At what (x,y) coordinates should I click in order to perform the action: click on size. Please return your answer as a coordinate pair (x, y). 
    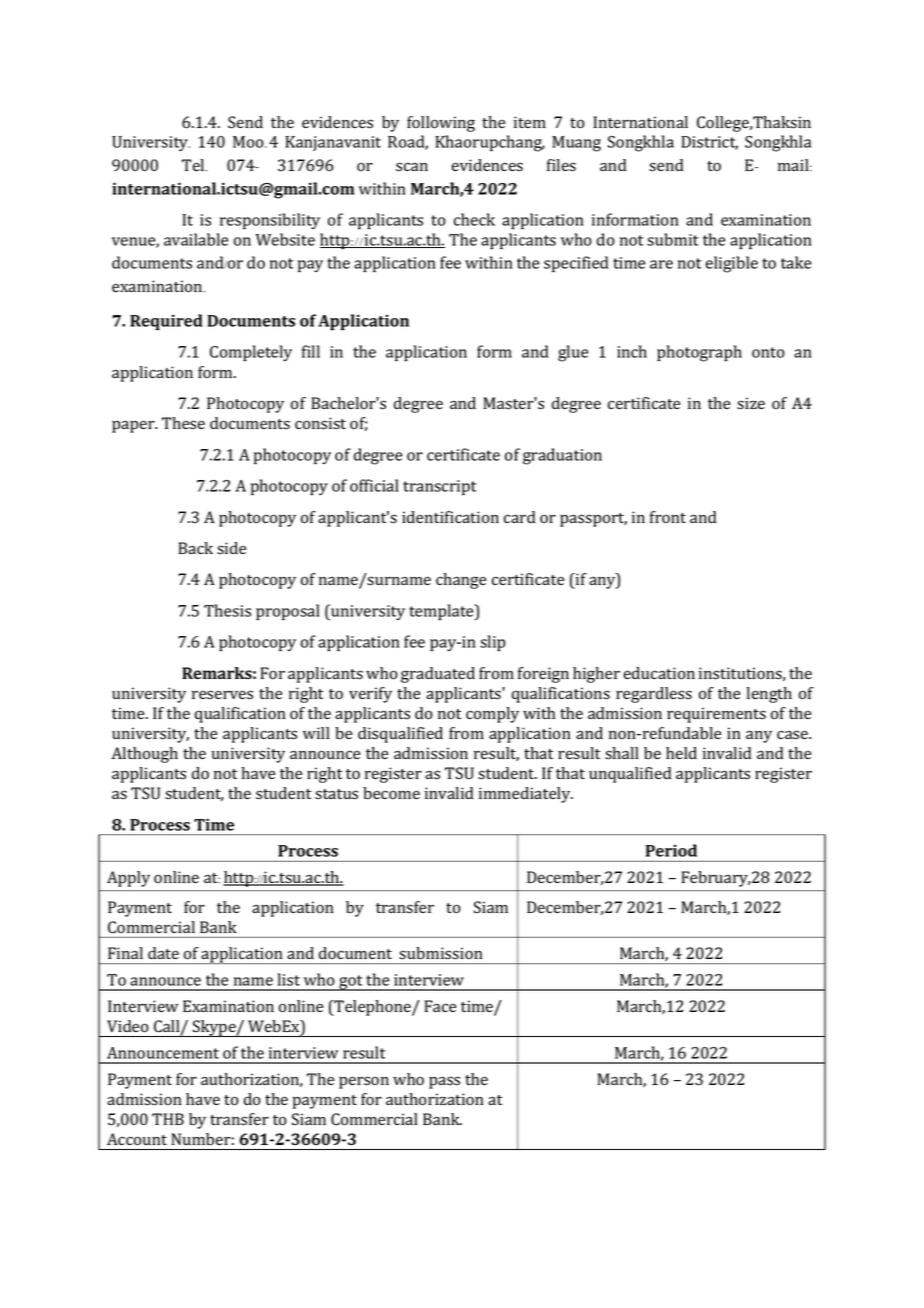
    Looking at the image, I should click on (751, 403).
